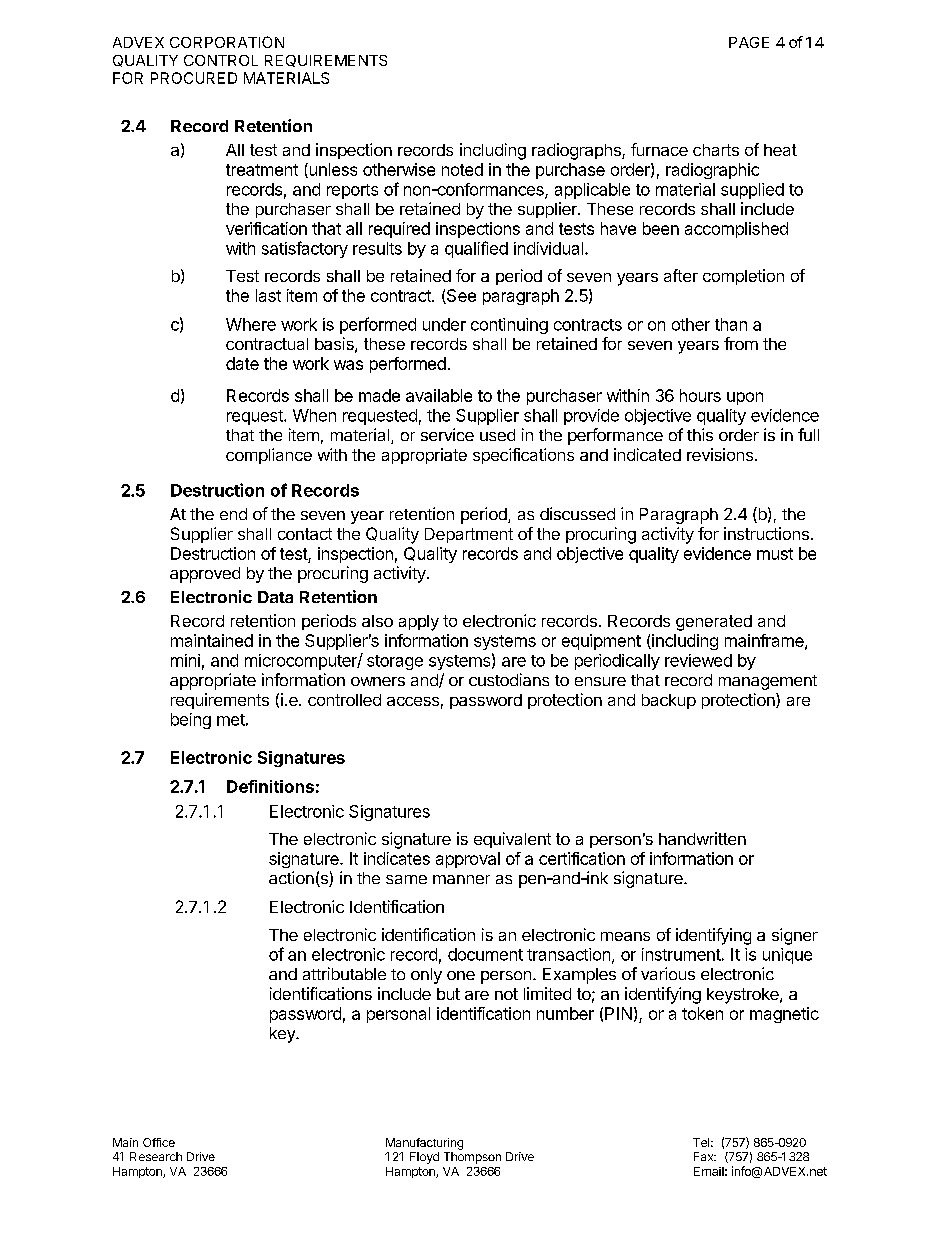 Image resolution: width=952 pixels, height=1233 pixels. I want to click on Fax, so click(705, 1156).
